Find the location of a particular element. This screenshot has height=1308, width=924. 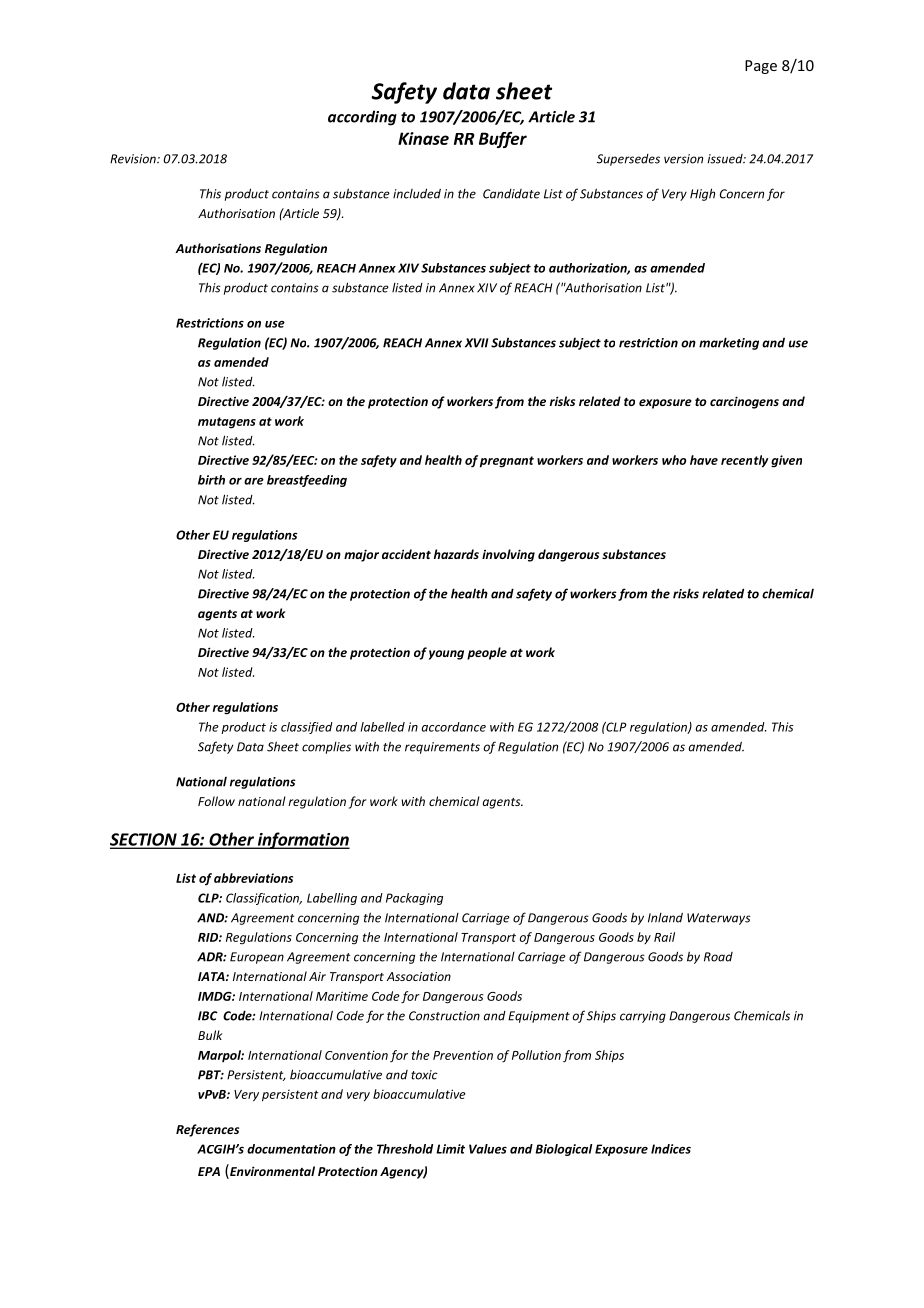

young is located at coordinates (446, 655).
